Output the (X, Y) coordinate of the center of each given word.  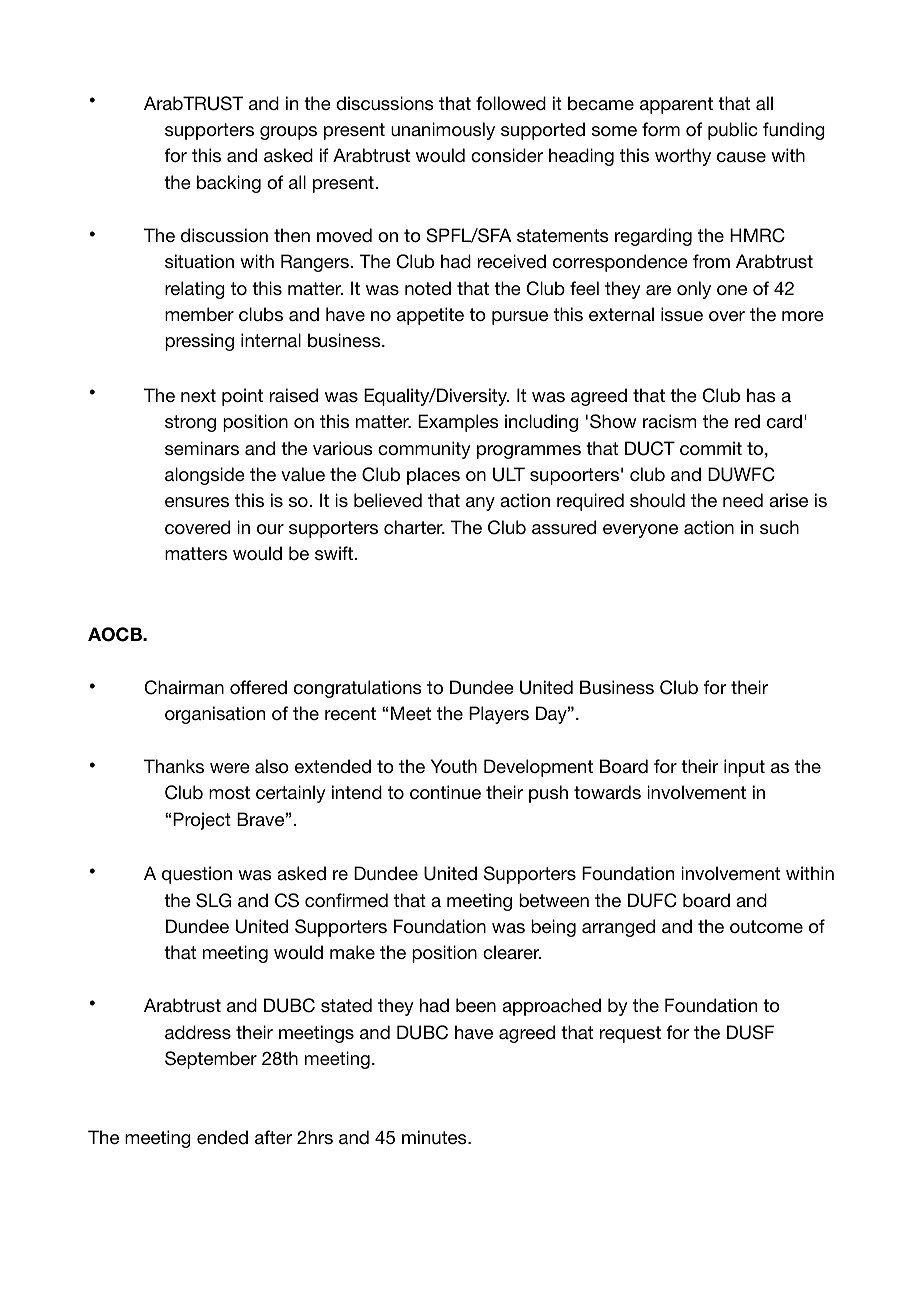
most (229, 792)
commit (711, 448)
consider (507, 155)
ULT (509, 474)
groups (288, 133)
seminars (202, 448)
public (732, 131)
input (744, 768)
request (630, 1034)
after (273, 1137)
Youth (454, 766)
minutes (435, 1137)
